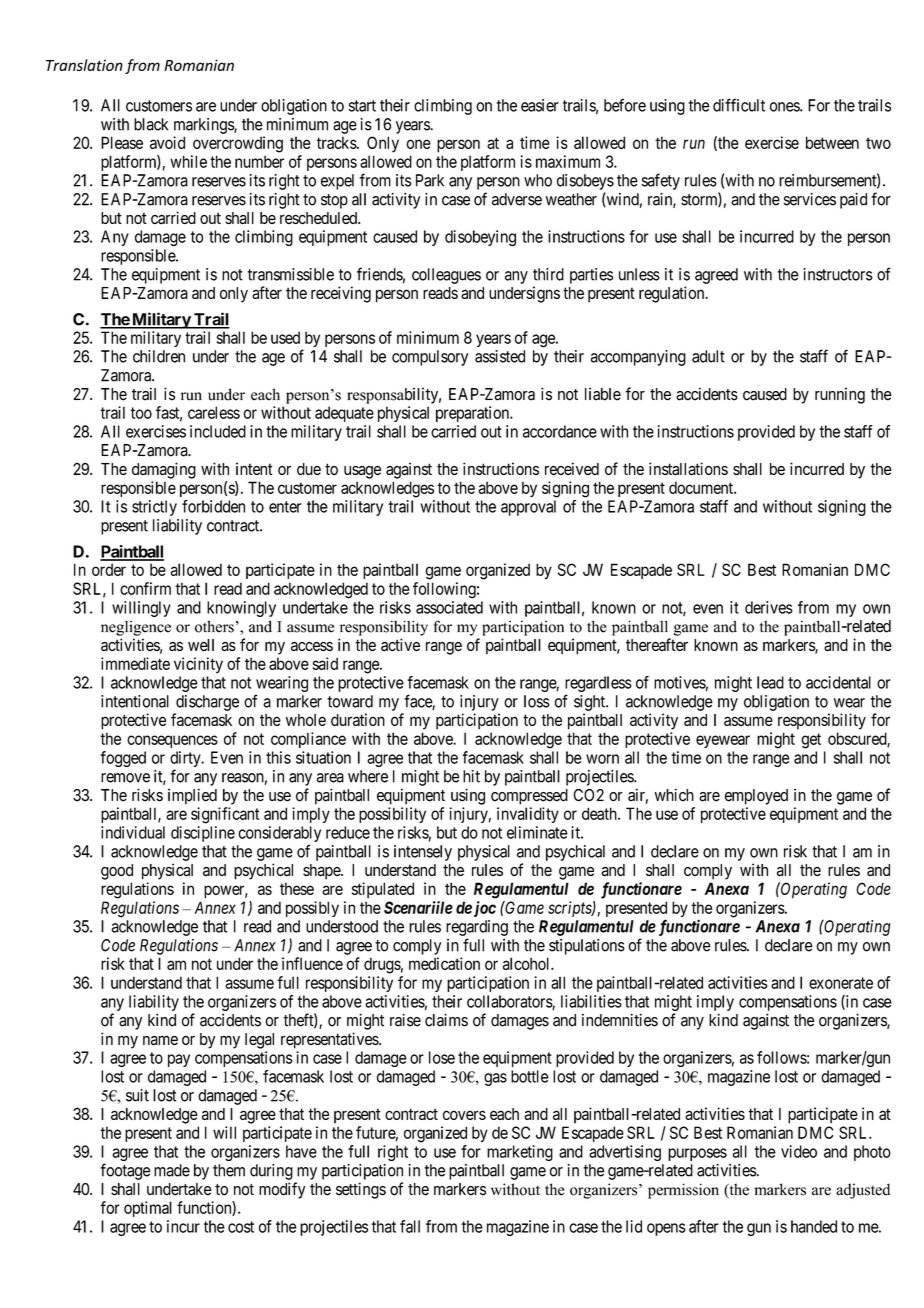  What do you see at coordinates (172, 1170) in the page?
I see `made` at bounding box center [172, 1170].
